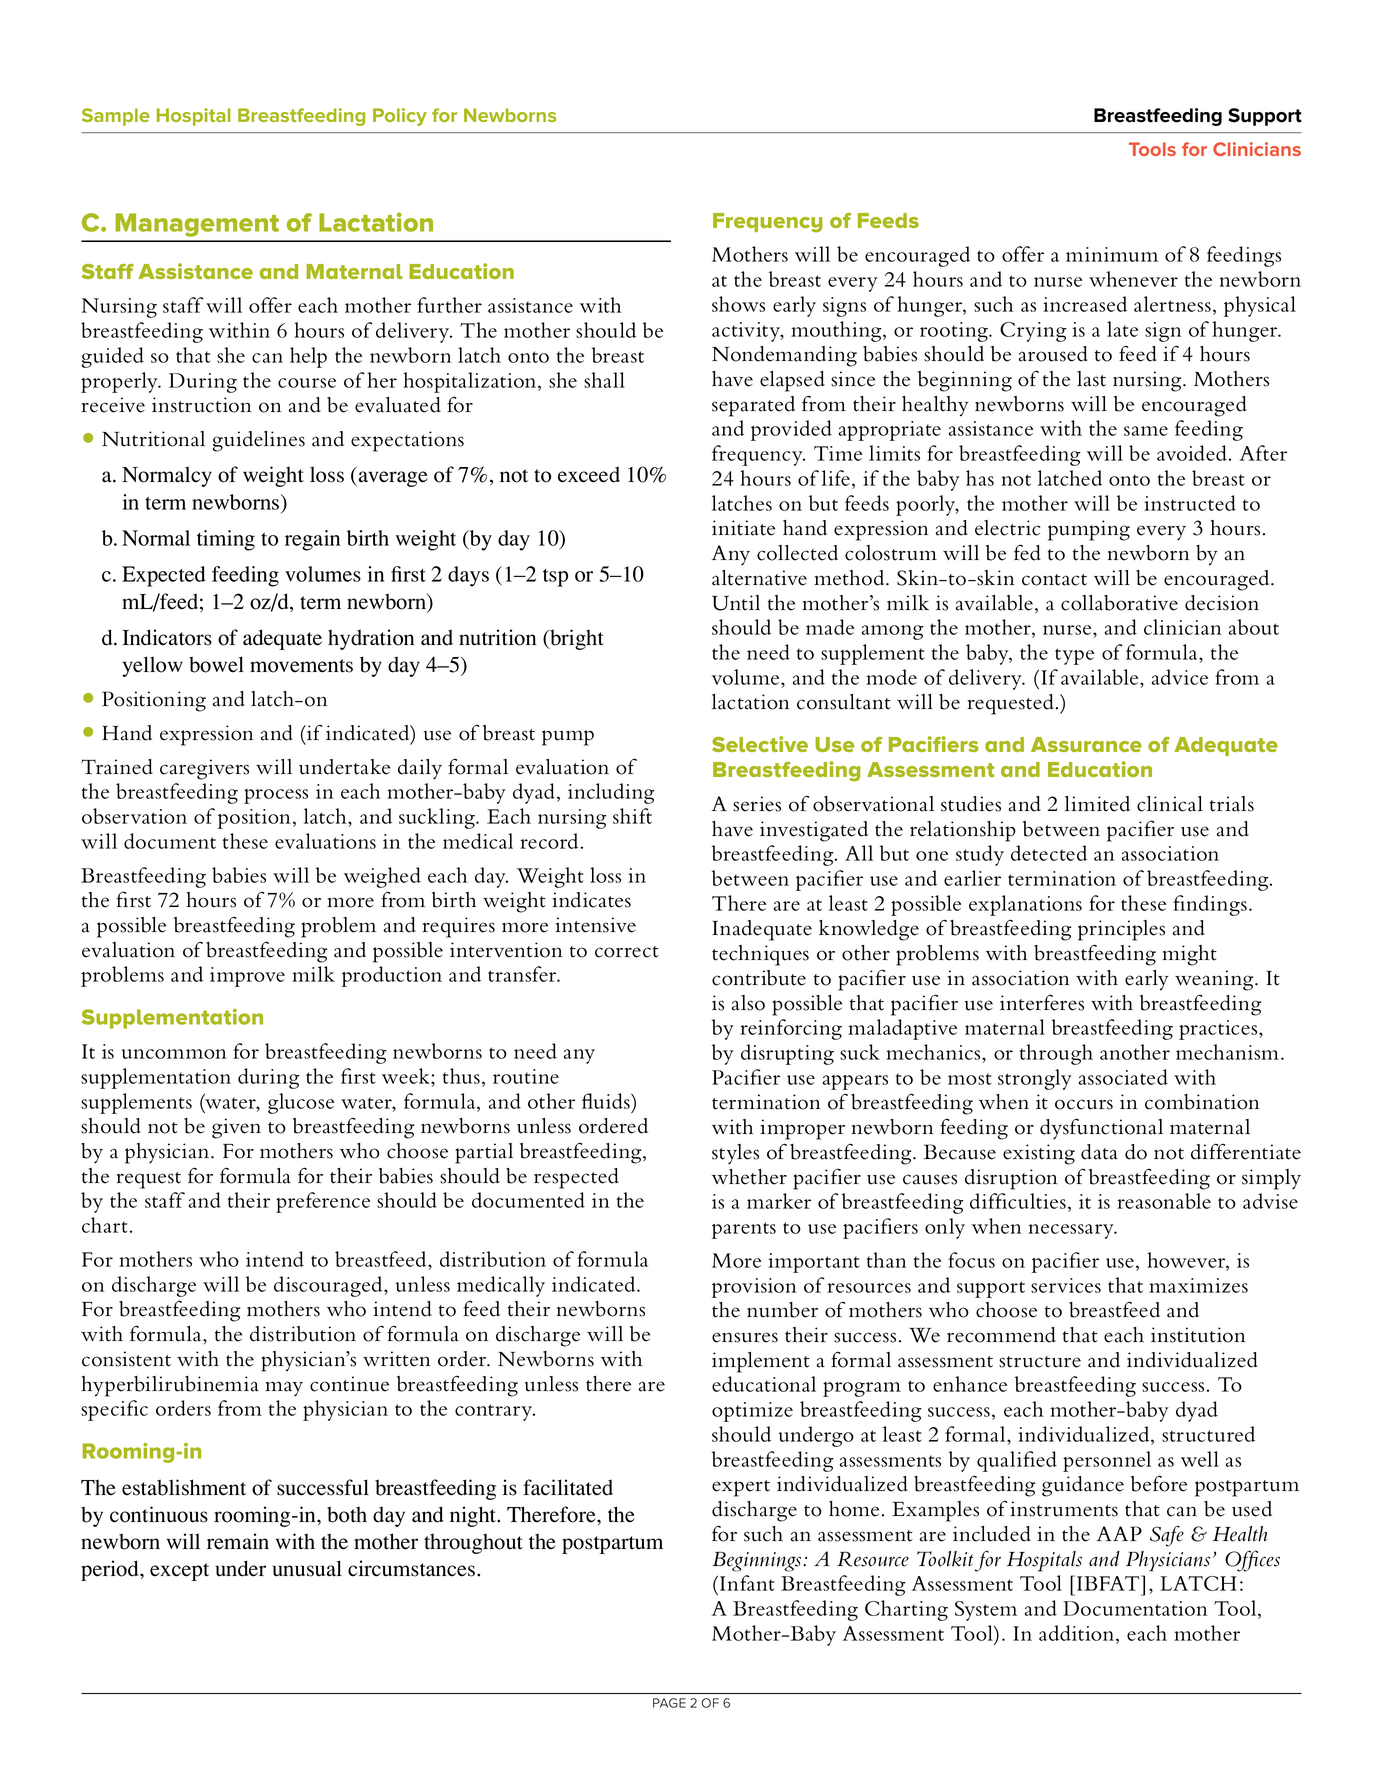 This screenshot has width=1383, height=1790. Describe the element at coordinates (736, 603) in the screenshot. I see `Until` at that location.
